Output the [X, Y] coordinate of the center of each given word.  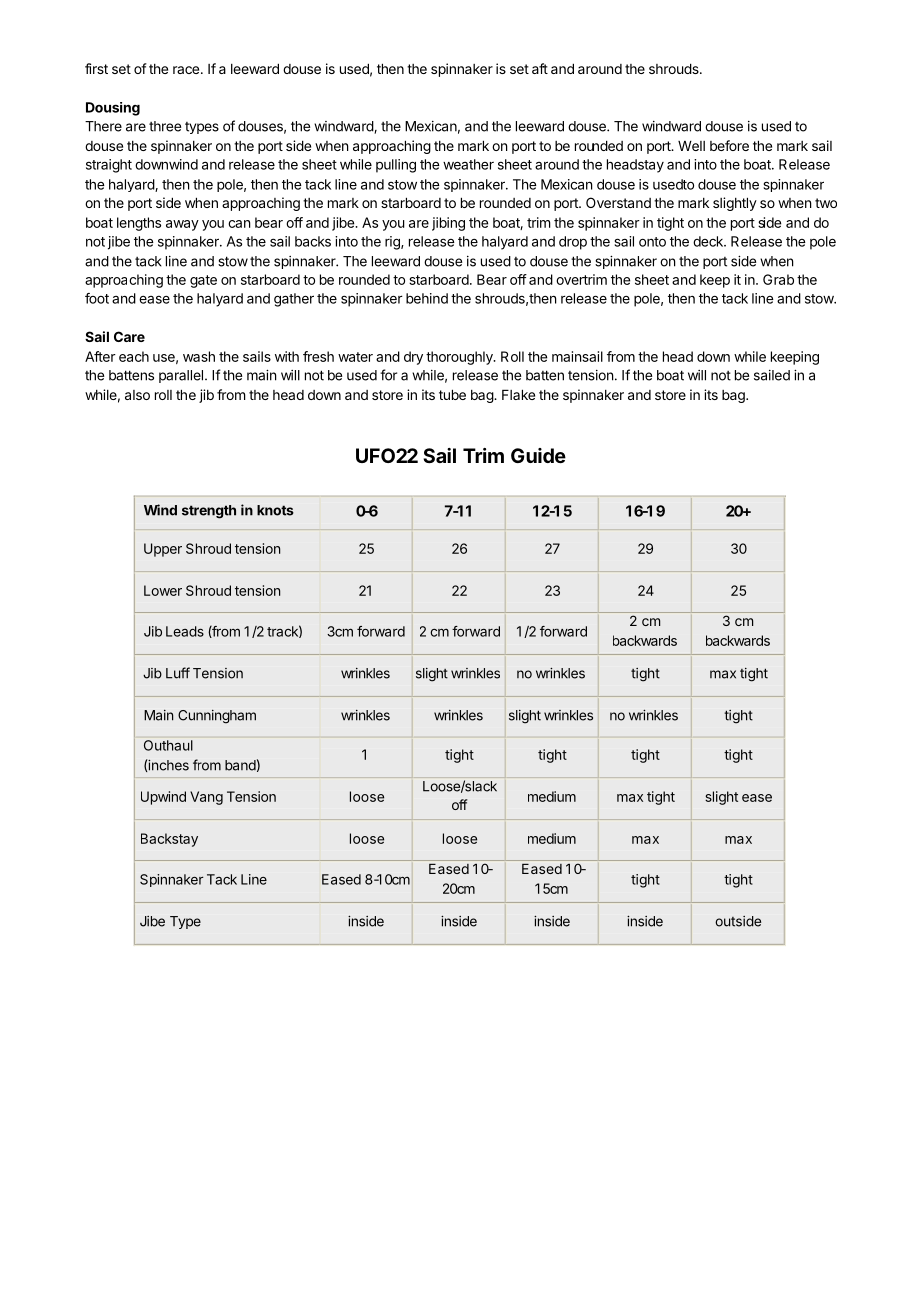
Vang [206, 798]
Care [129, 336]
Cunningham [217, 717]
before [729, 145]
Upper [163, 550]
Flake [518, 394]
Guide [538, 455]
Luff [178, 673]
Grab [778, 279]
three [165, 126]
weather [468, 164]
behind [427, 298]
